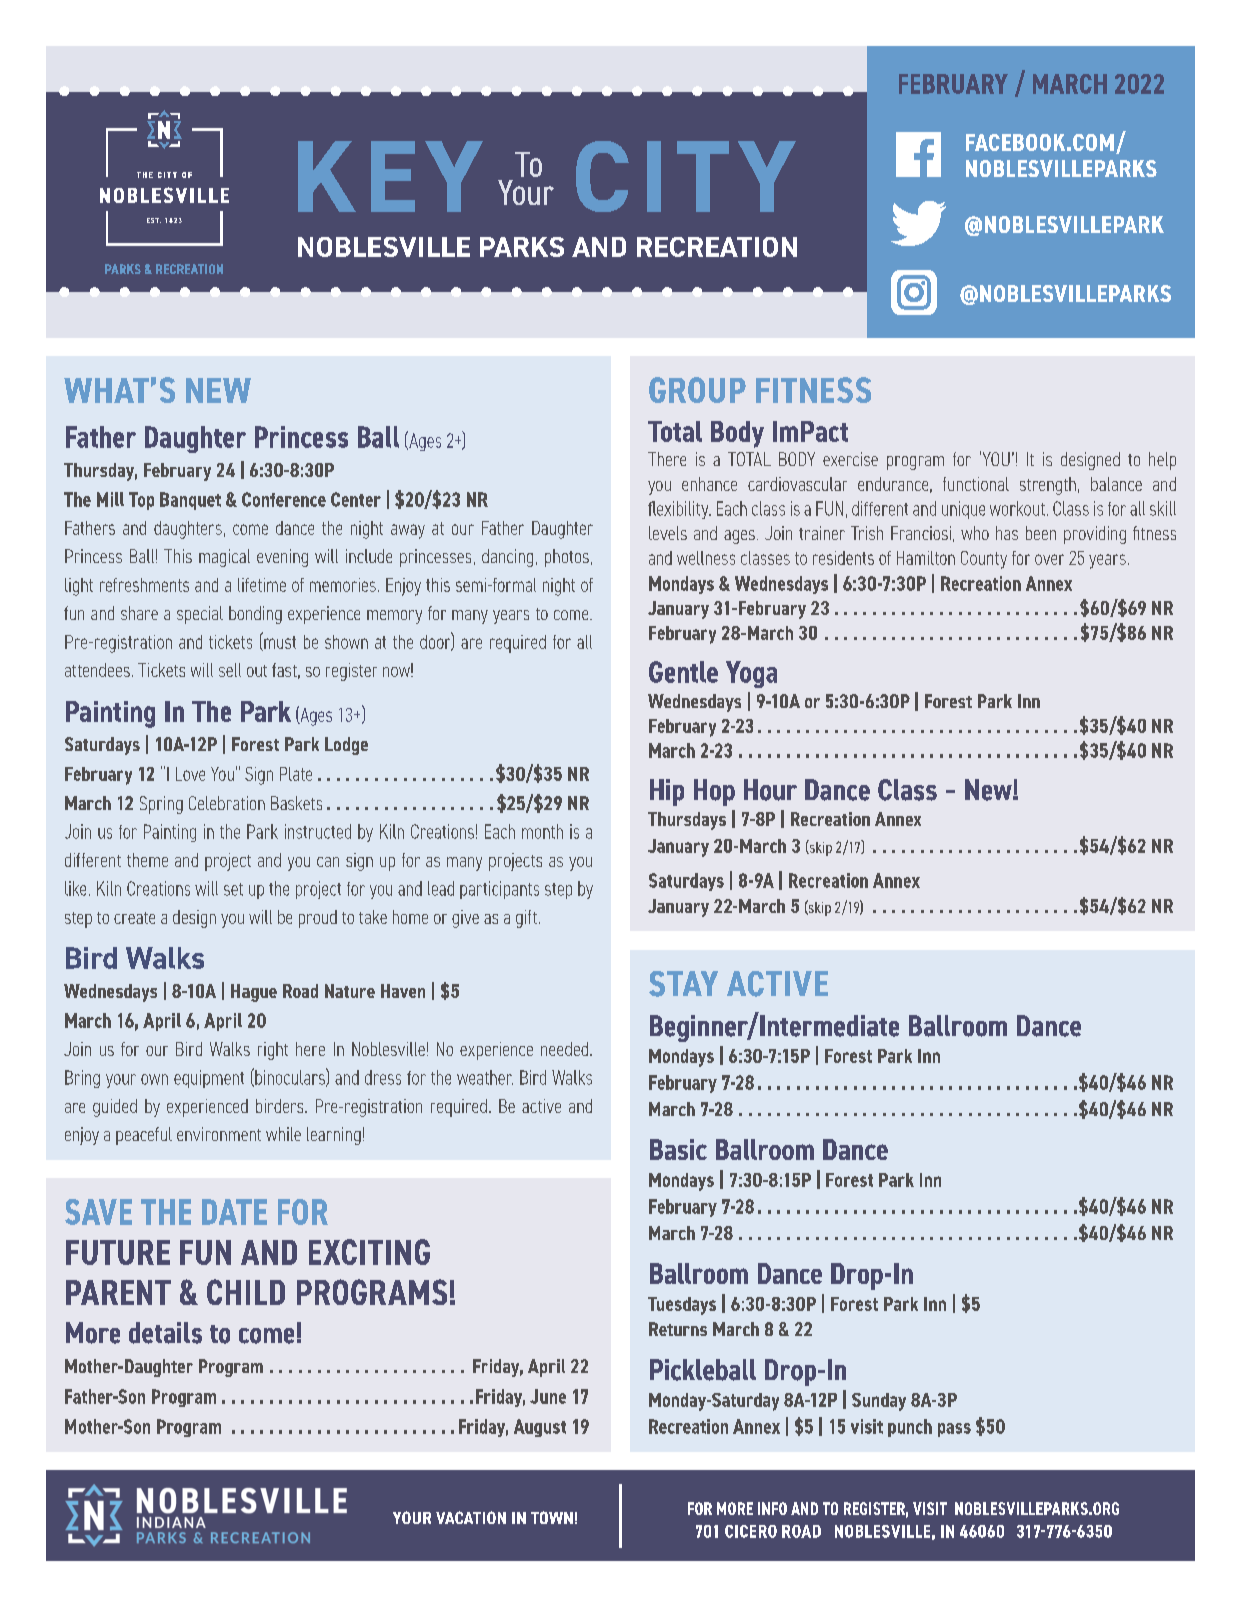  Describe the element at coordinates (1162, 461) in the screenshot. I see `help` at that location.
